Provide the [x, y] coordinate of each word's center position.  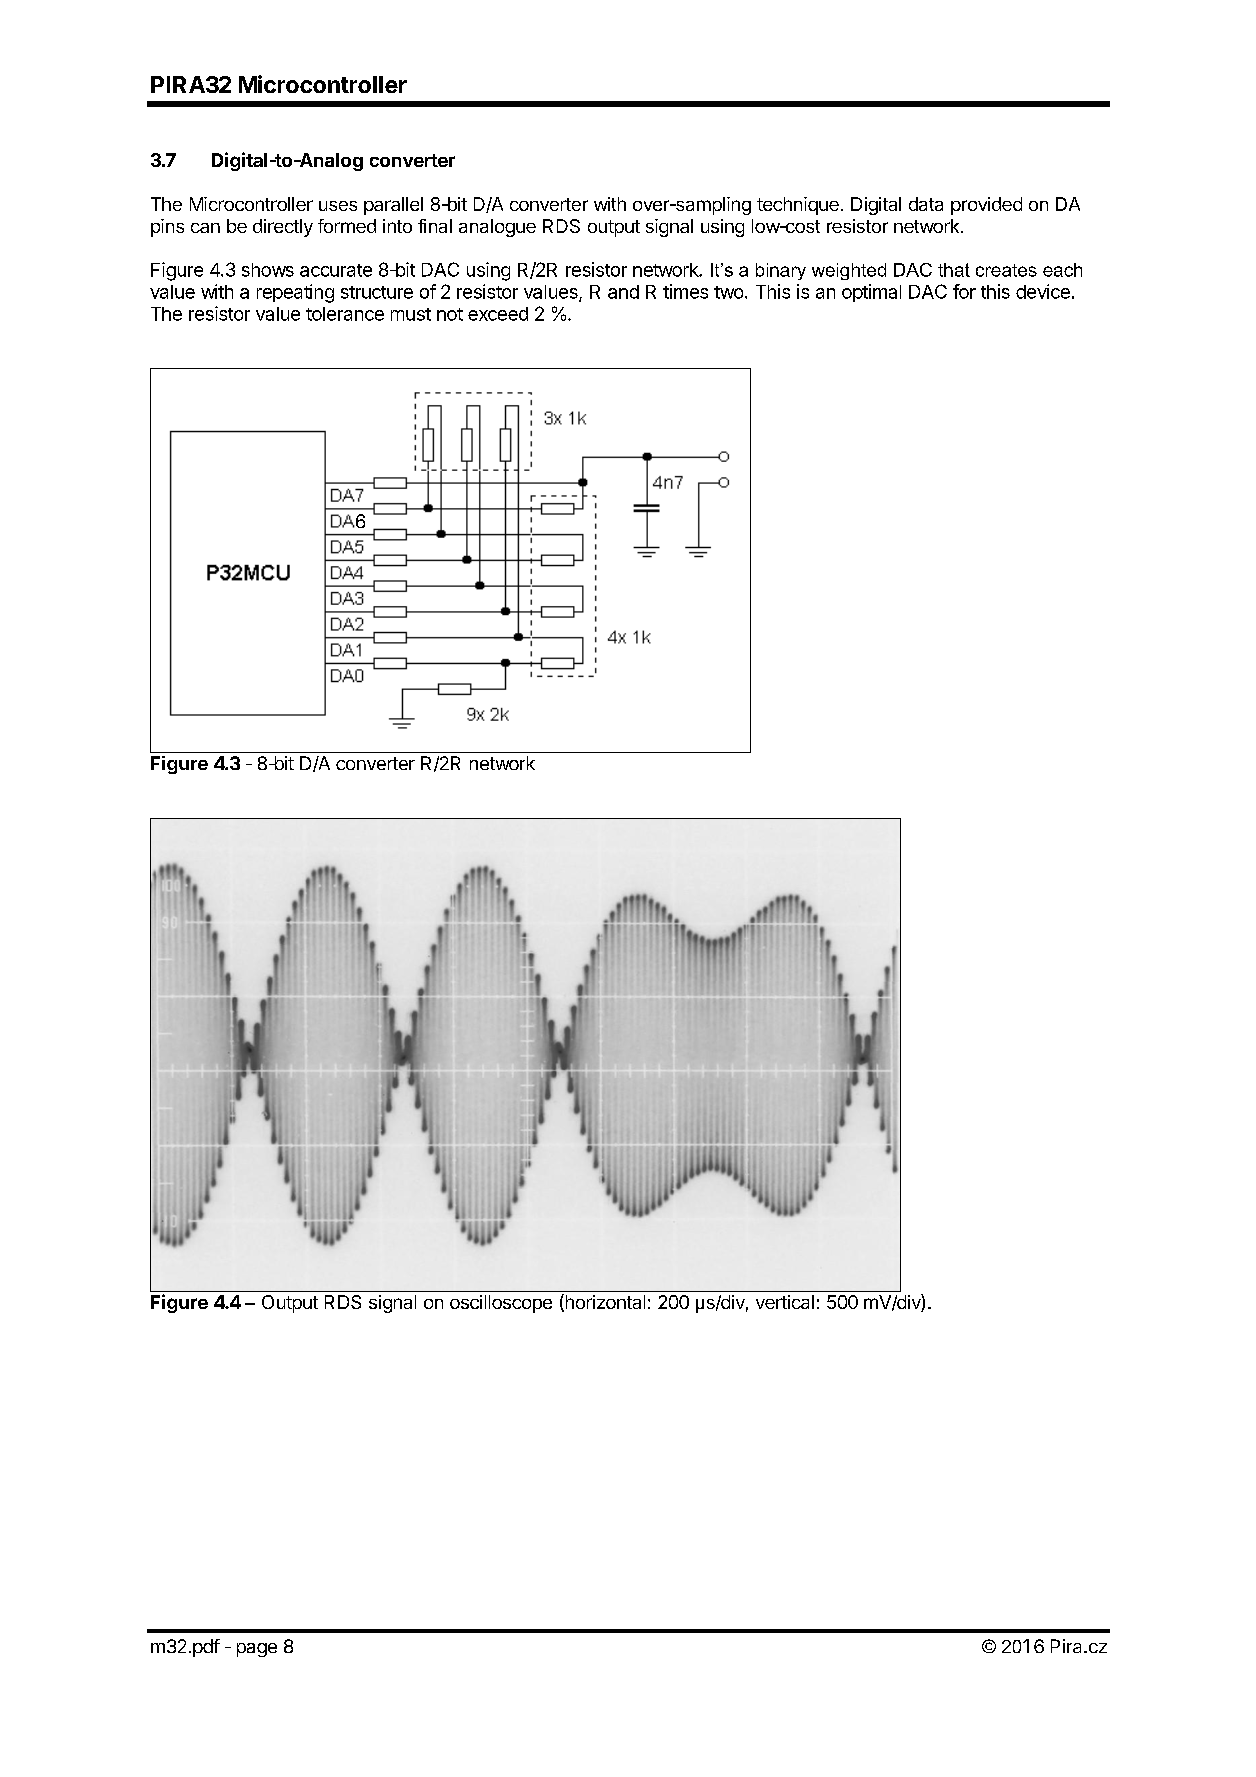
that [954, 270]
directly [283, 228]
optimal [871, 293]
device [1043, 291]
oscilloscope [501, 1304]
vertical [785, 1302]
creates [1006, 270]
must [411, 314]
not [450, 314]
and [623, 292]
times [685, 291]
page [257, 1650]
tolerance [345, 314]
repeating [295, 293]
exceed [498, 314]
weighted [849, 271]
